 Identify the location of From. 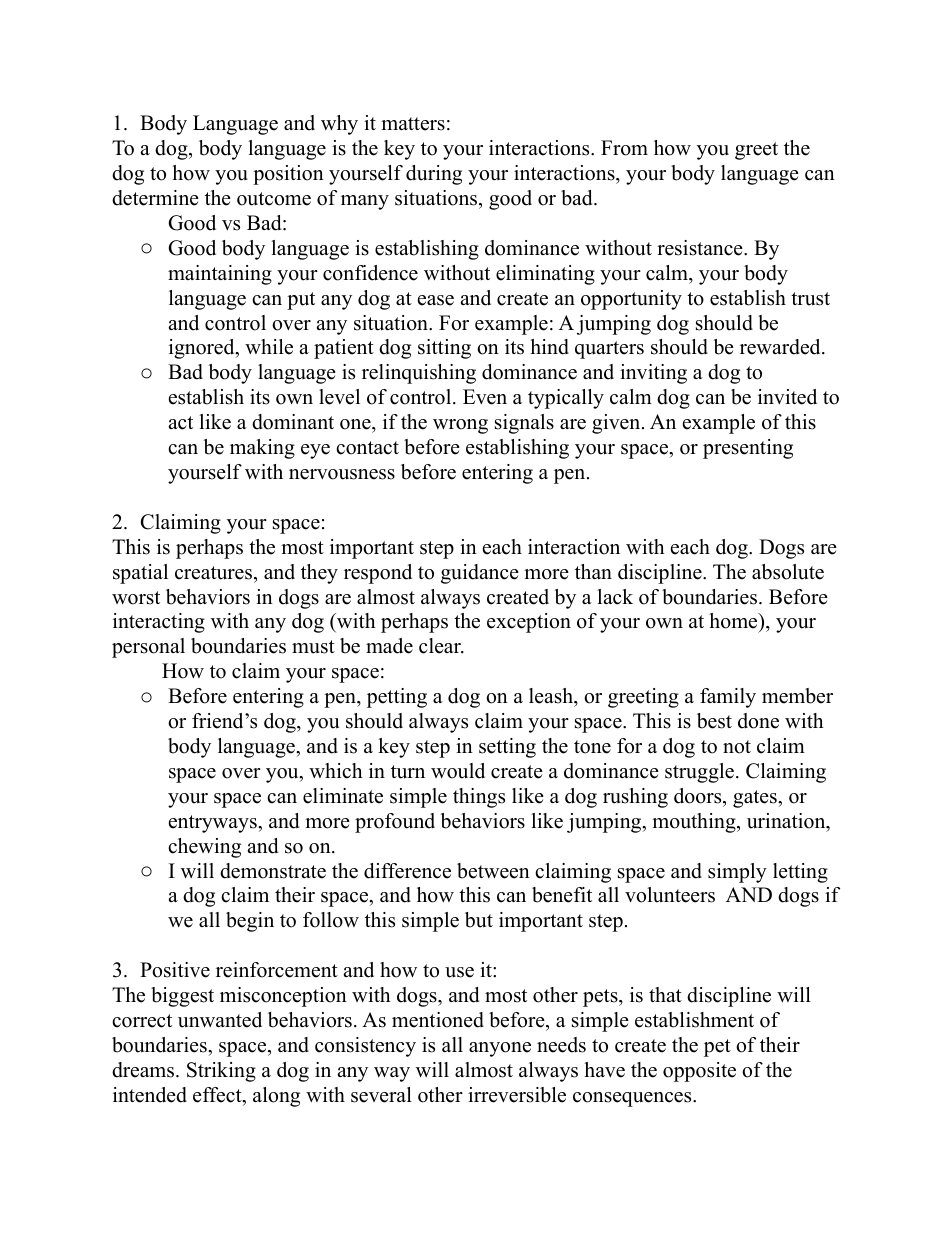
(624, 148).
